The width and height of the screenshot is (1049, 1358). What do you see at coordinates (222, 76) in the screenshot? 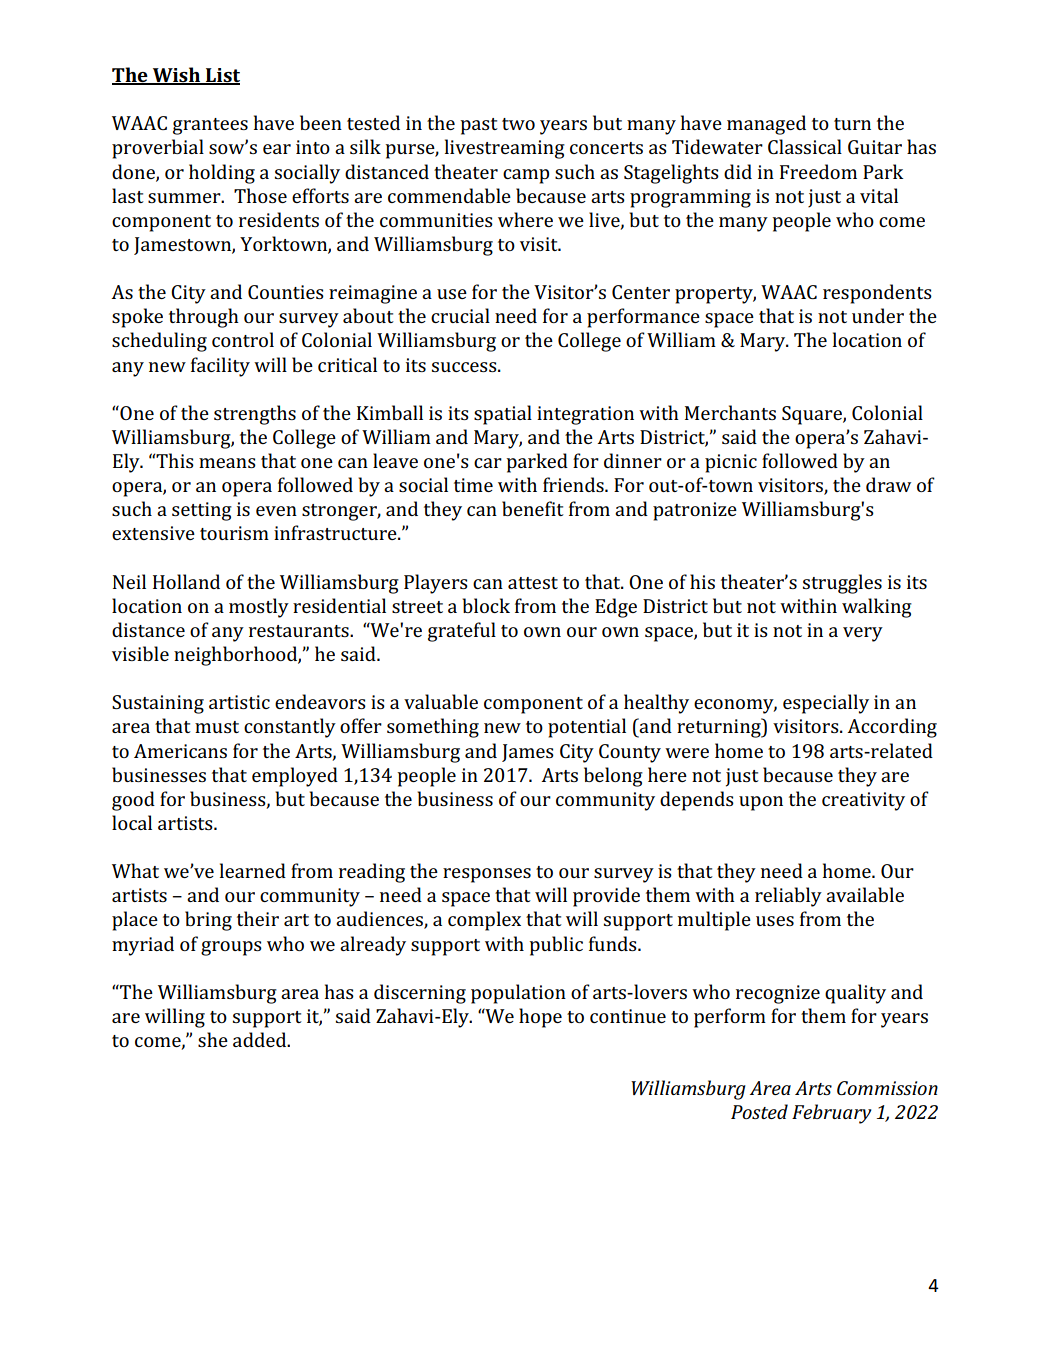
I see `List` at bounding box center [222, 76].
